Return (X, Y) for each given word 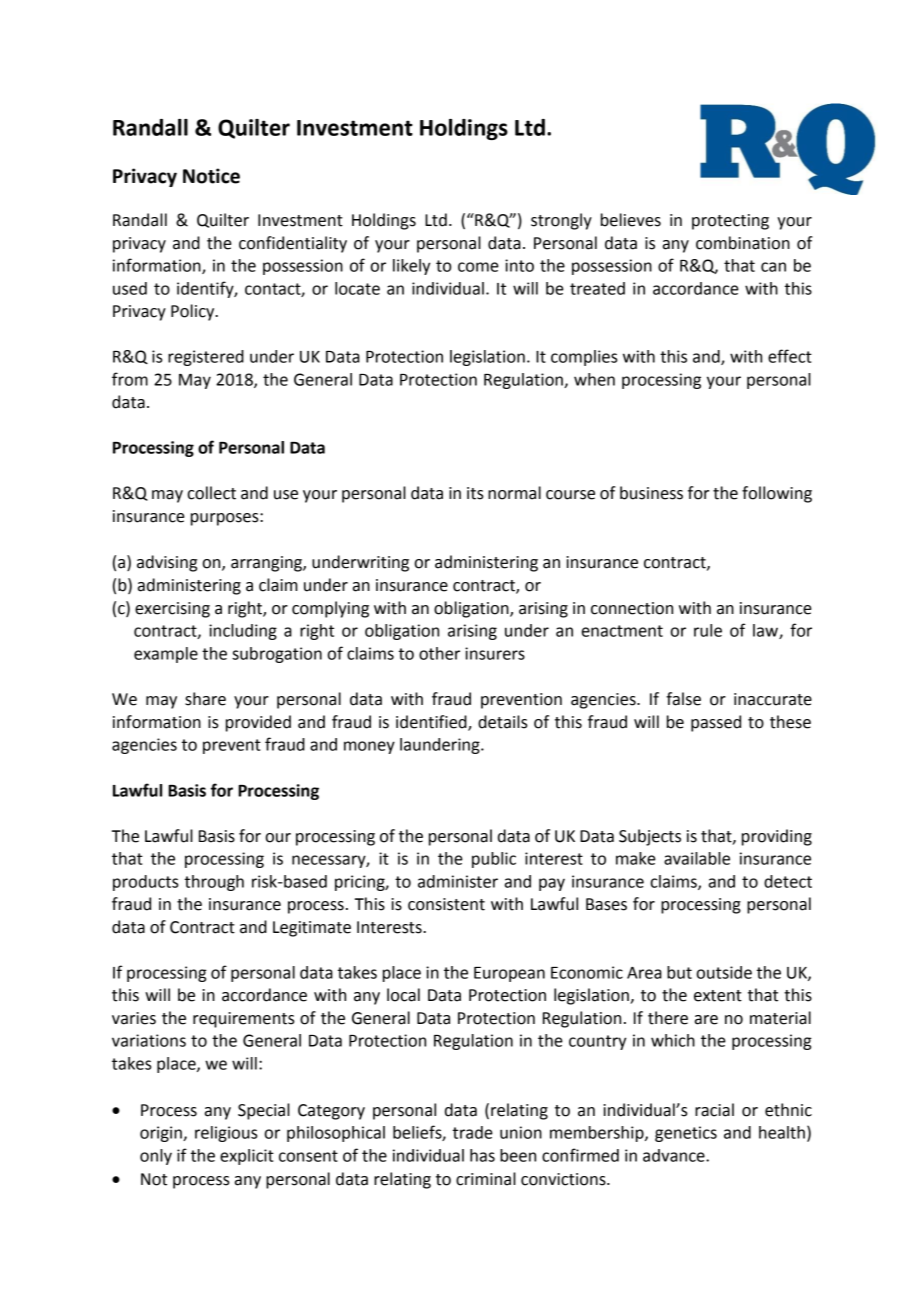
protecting (730, 222)
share (205, 699)
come (478, 267)
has (482, 1155)
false (683, 699)
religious (226, 1134)
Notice (211, 176)
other (439, 653)
